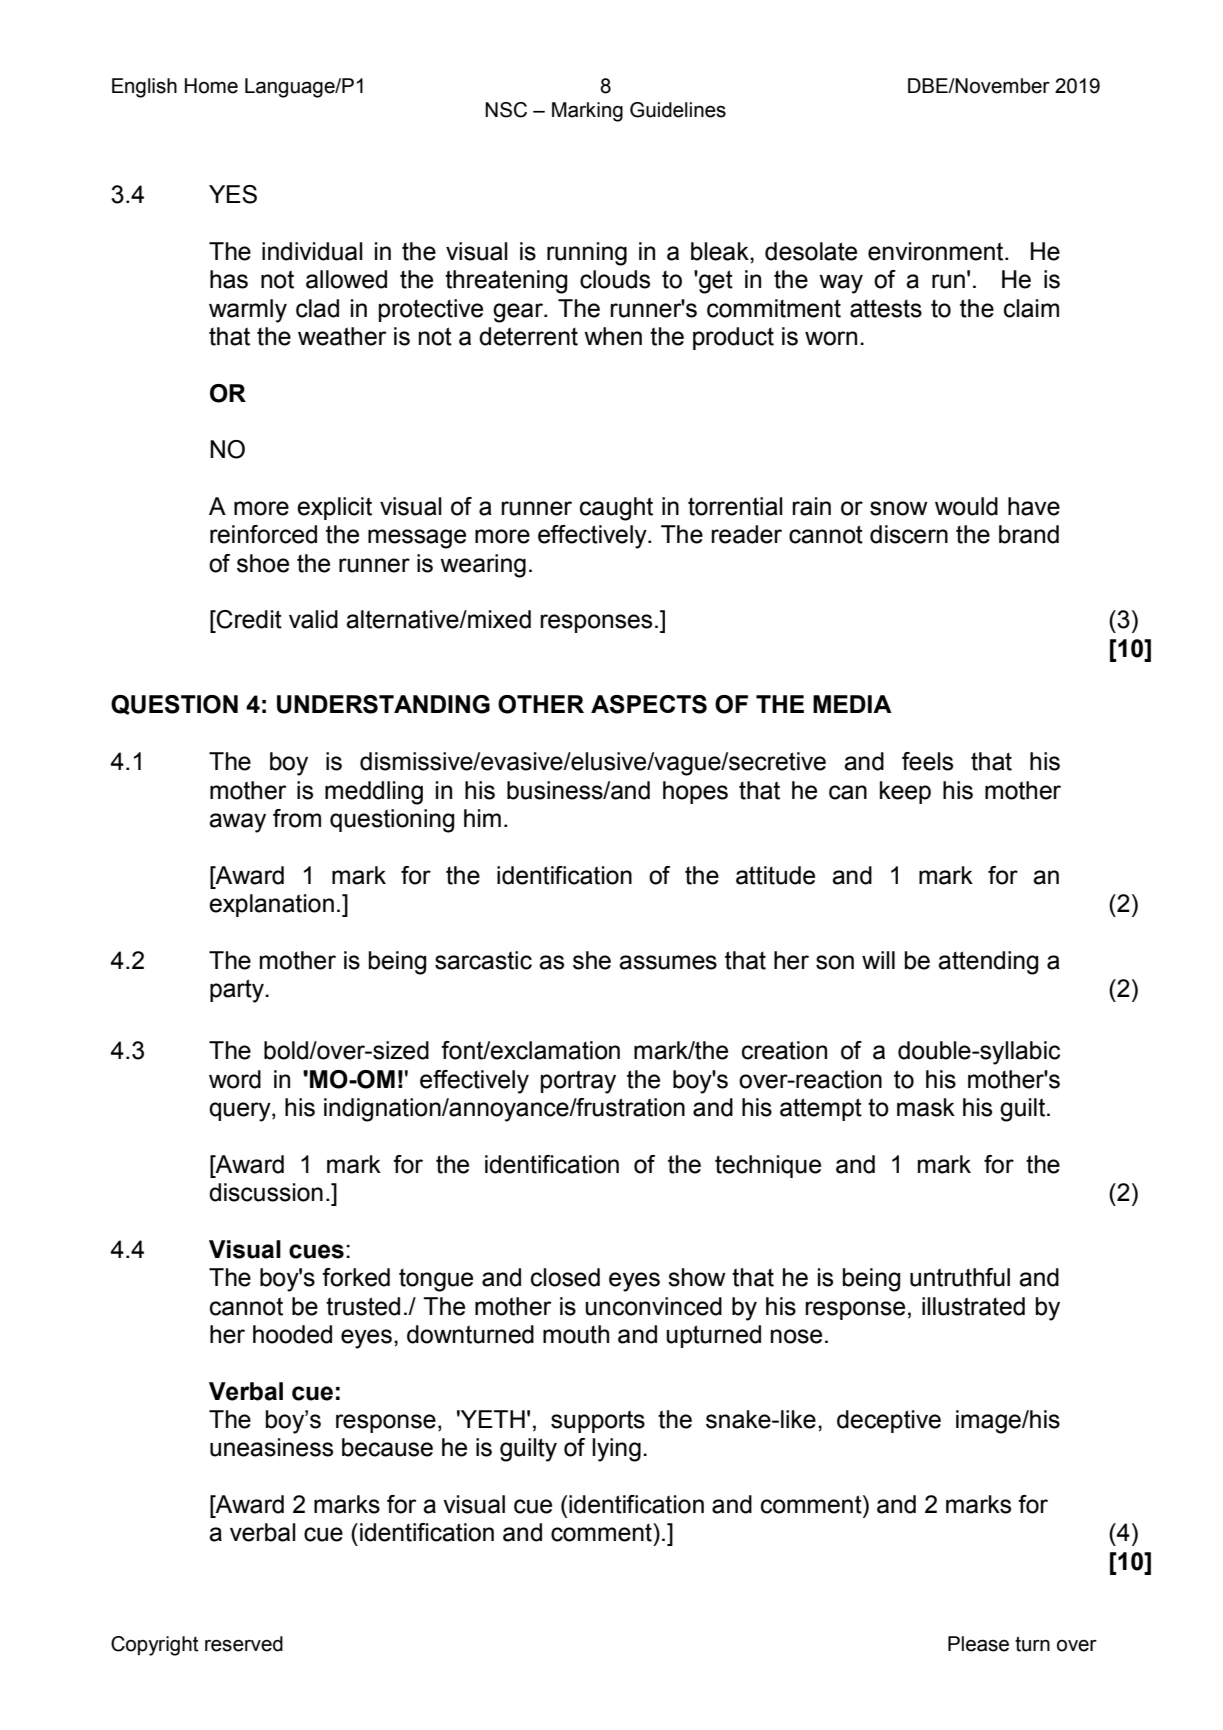  I want to click on lying, so click(616, 1450).
